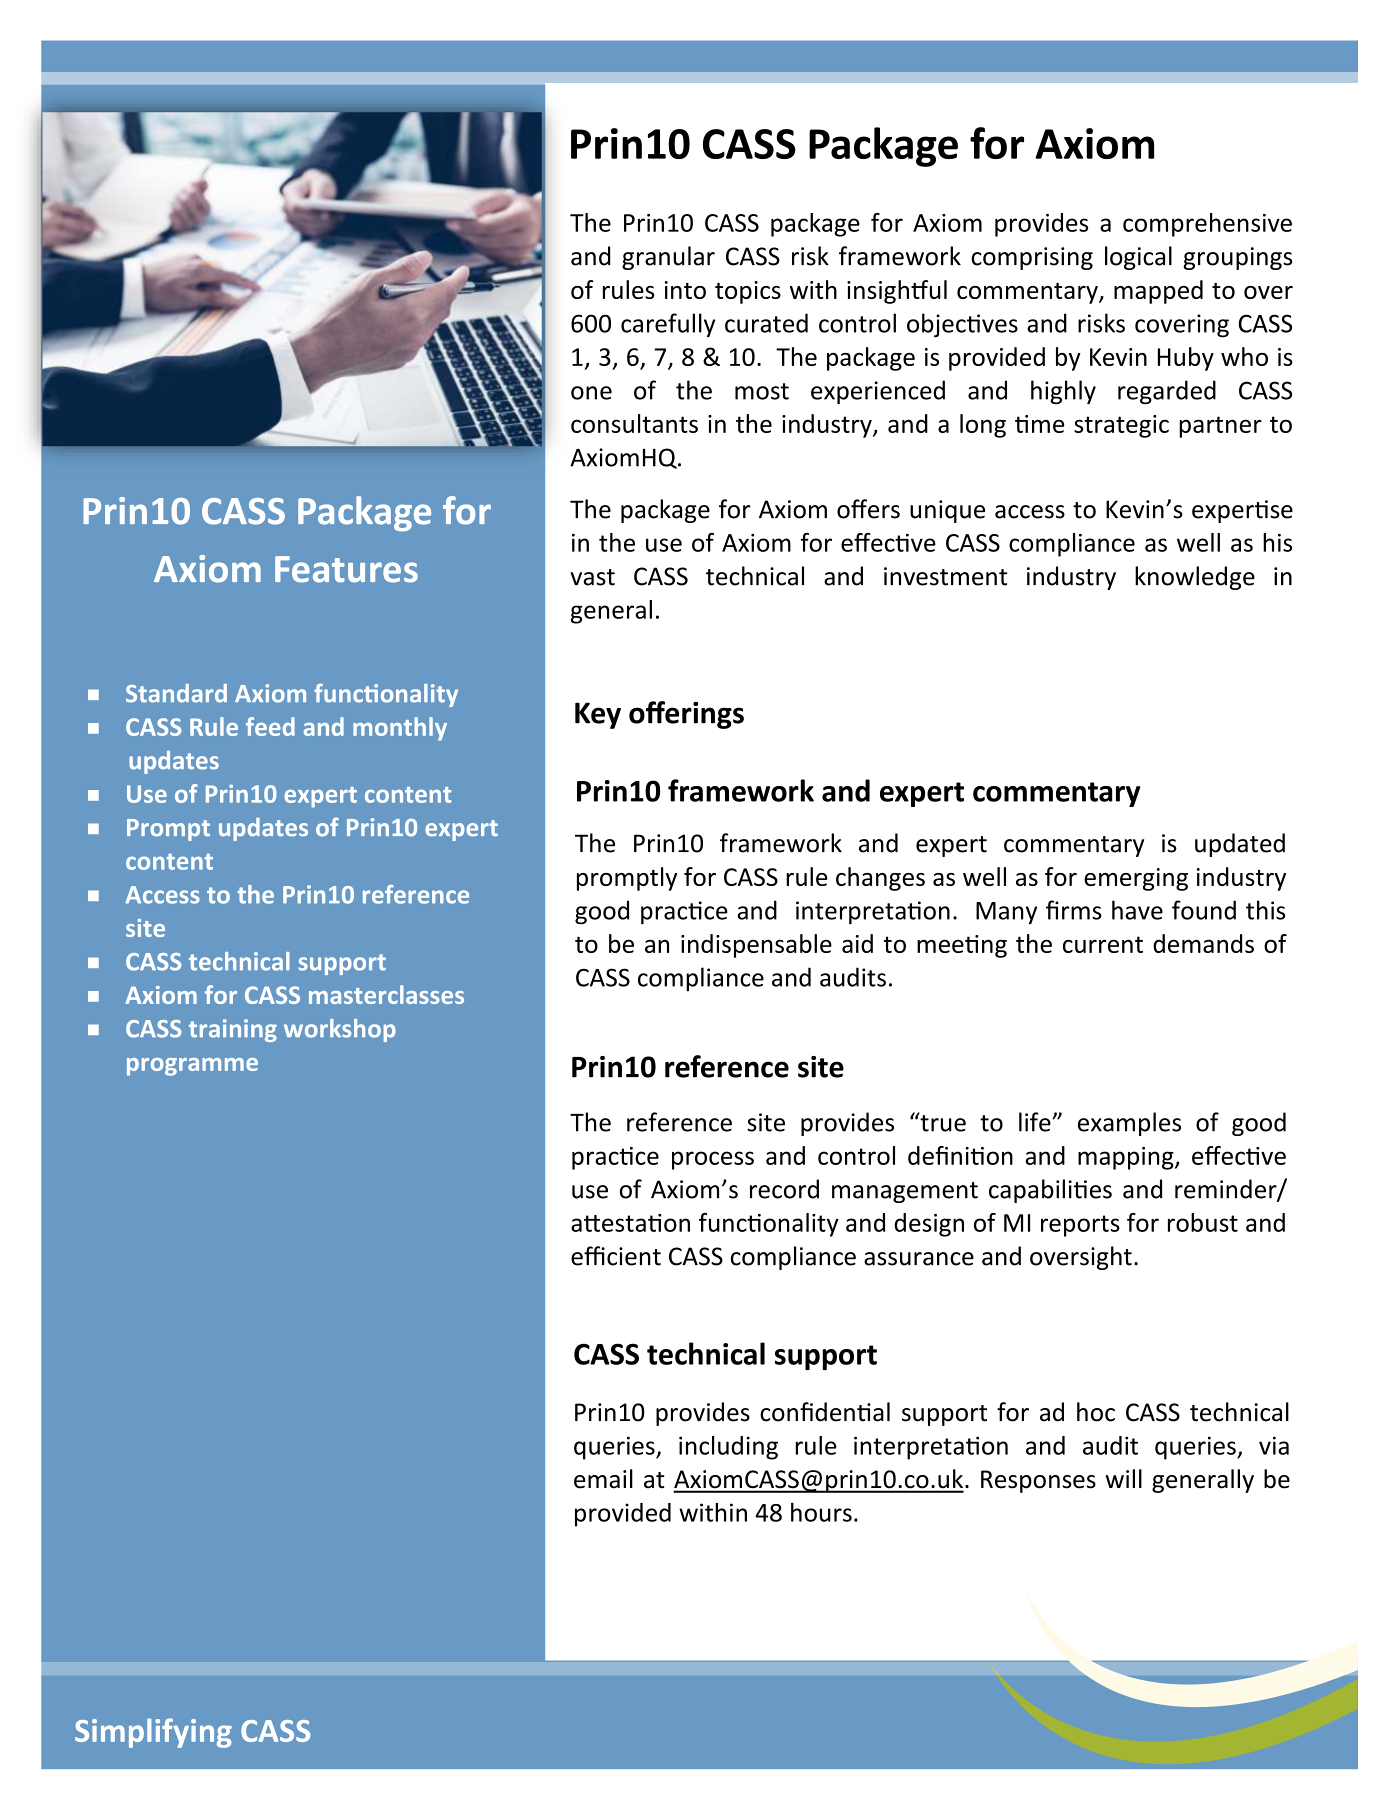 This screenshot has height=1811, width=1399. What do you see at coordinates (1096, 1412) in the screenshot?
I see `hoc` at bounding box center [1096, 1412].
